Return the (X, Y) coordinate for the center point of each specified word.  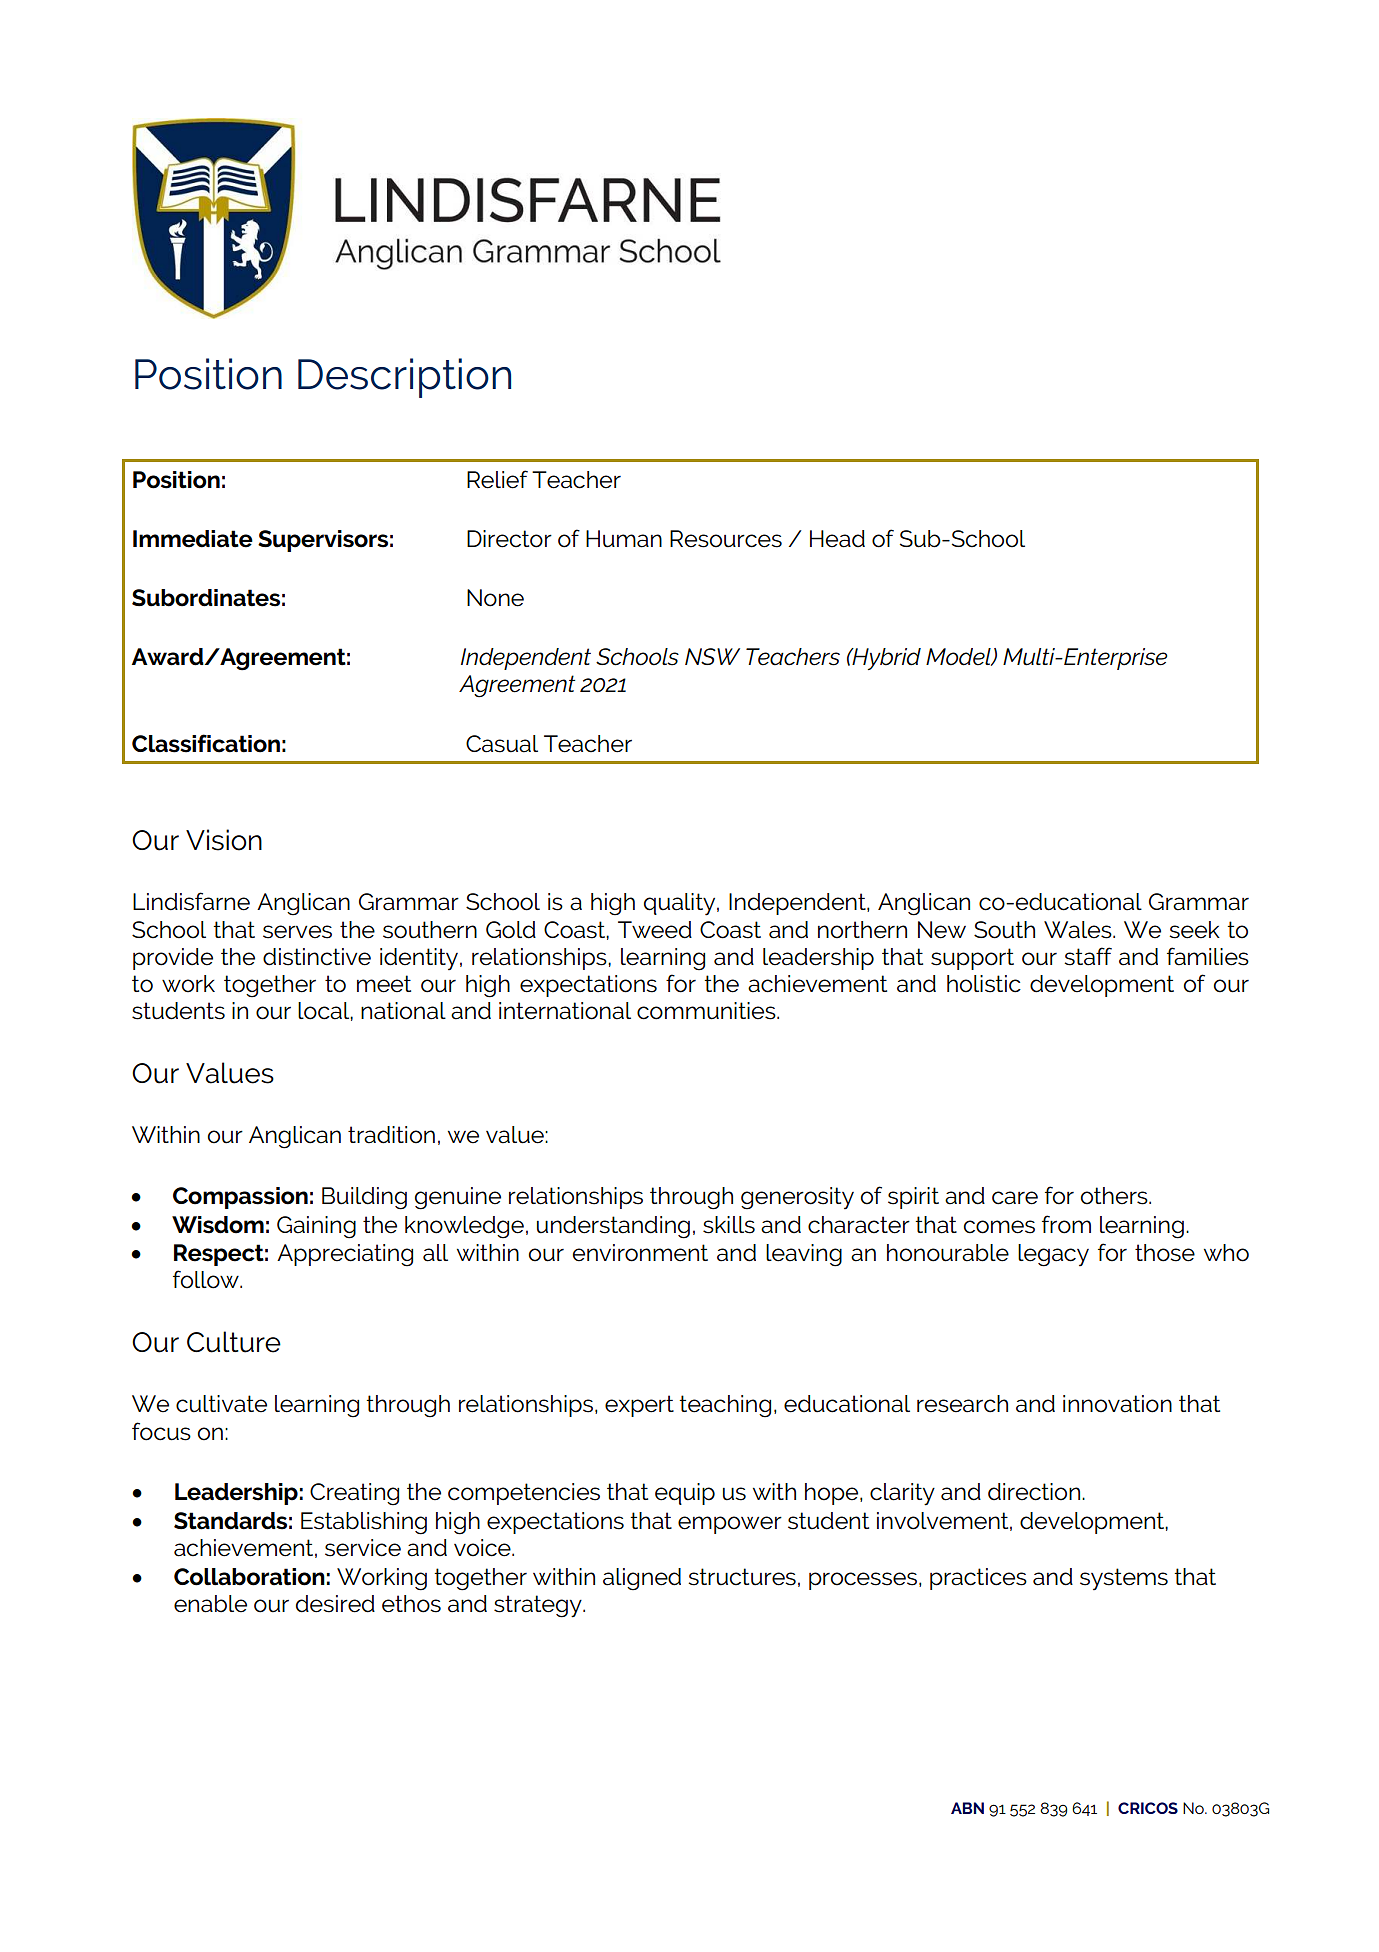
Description (404, 378)
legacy (1053, 1255)
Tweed (655, 930)
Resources (726, 539)
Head (837, 539)
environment (640, 1253)
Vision (224, 840)
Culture (234, 1342)
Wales (1079, 930)
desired (335, 1604)
